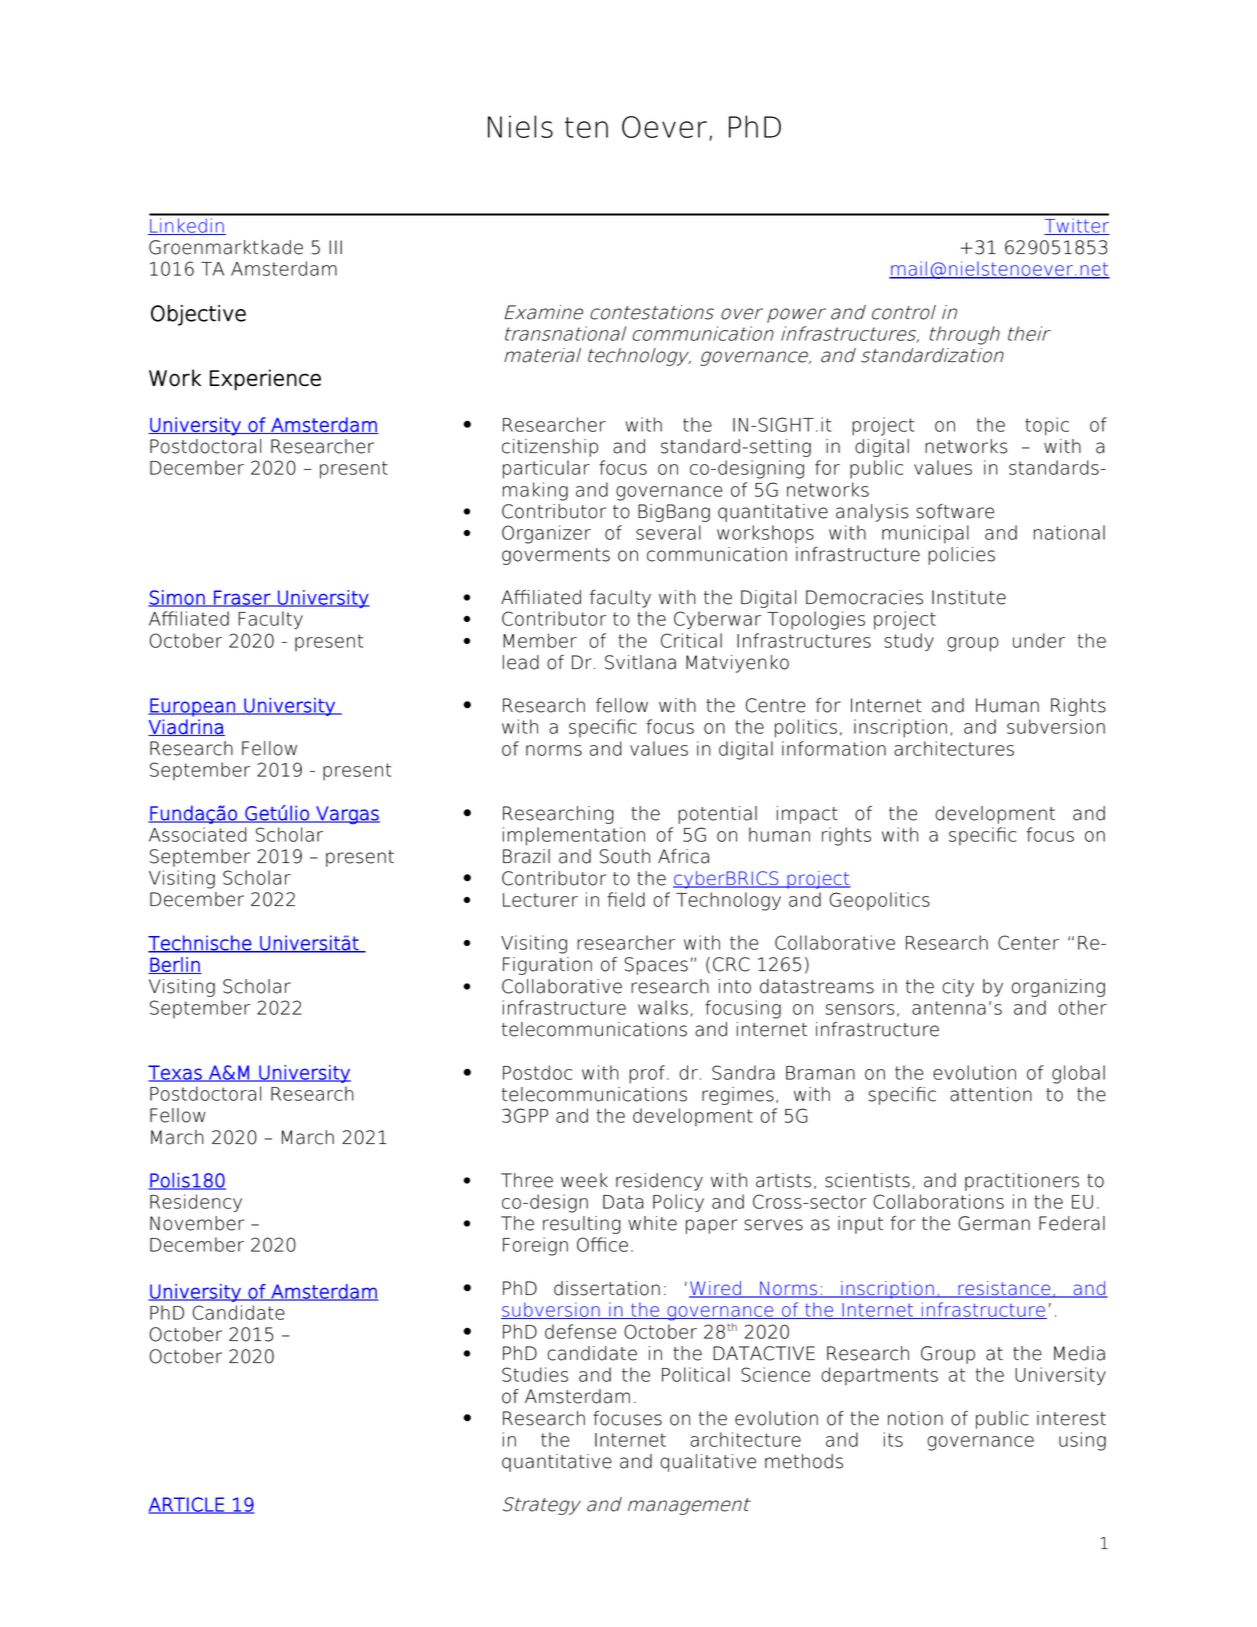 The width and height of the screenshot is (1257, 1627). What do you see at coordinates (335, 247) in the screenshot?
I see `III` at bounding box center [335, 247].
